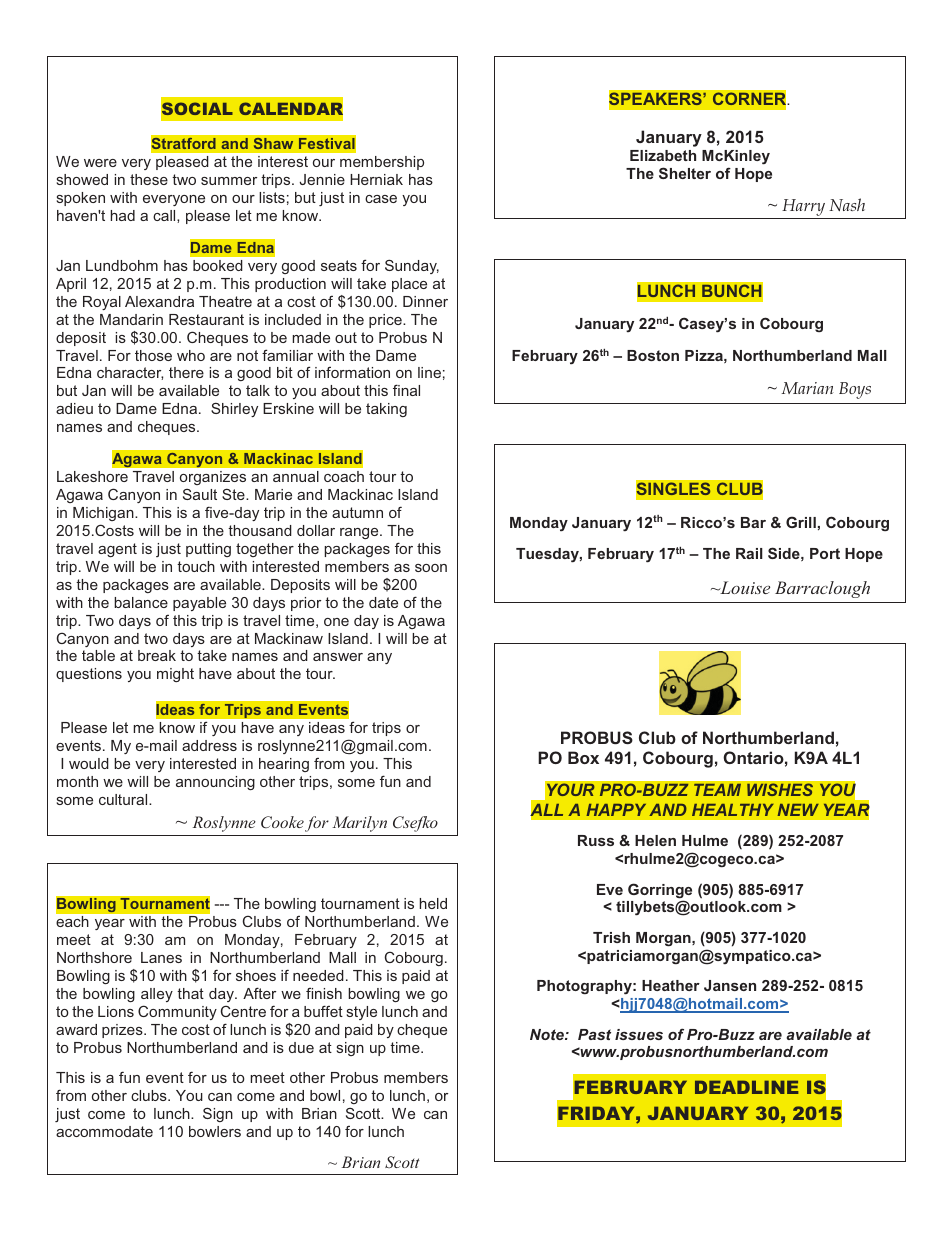 The width and height of the screenshot is (952, 1233). What do you see at coordinates (685, 173) in the screenshot?
I see `Shelter` at bounding box center [685, 173].
